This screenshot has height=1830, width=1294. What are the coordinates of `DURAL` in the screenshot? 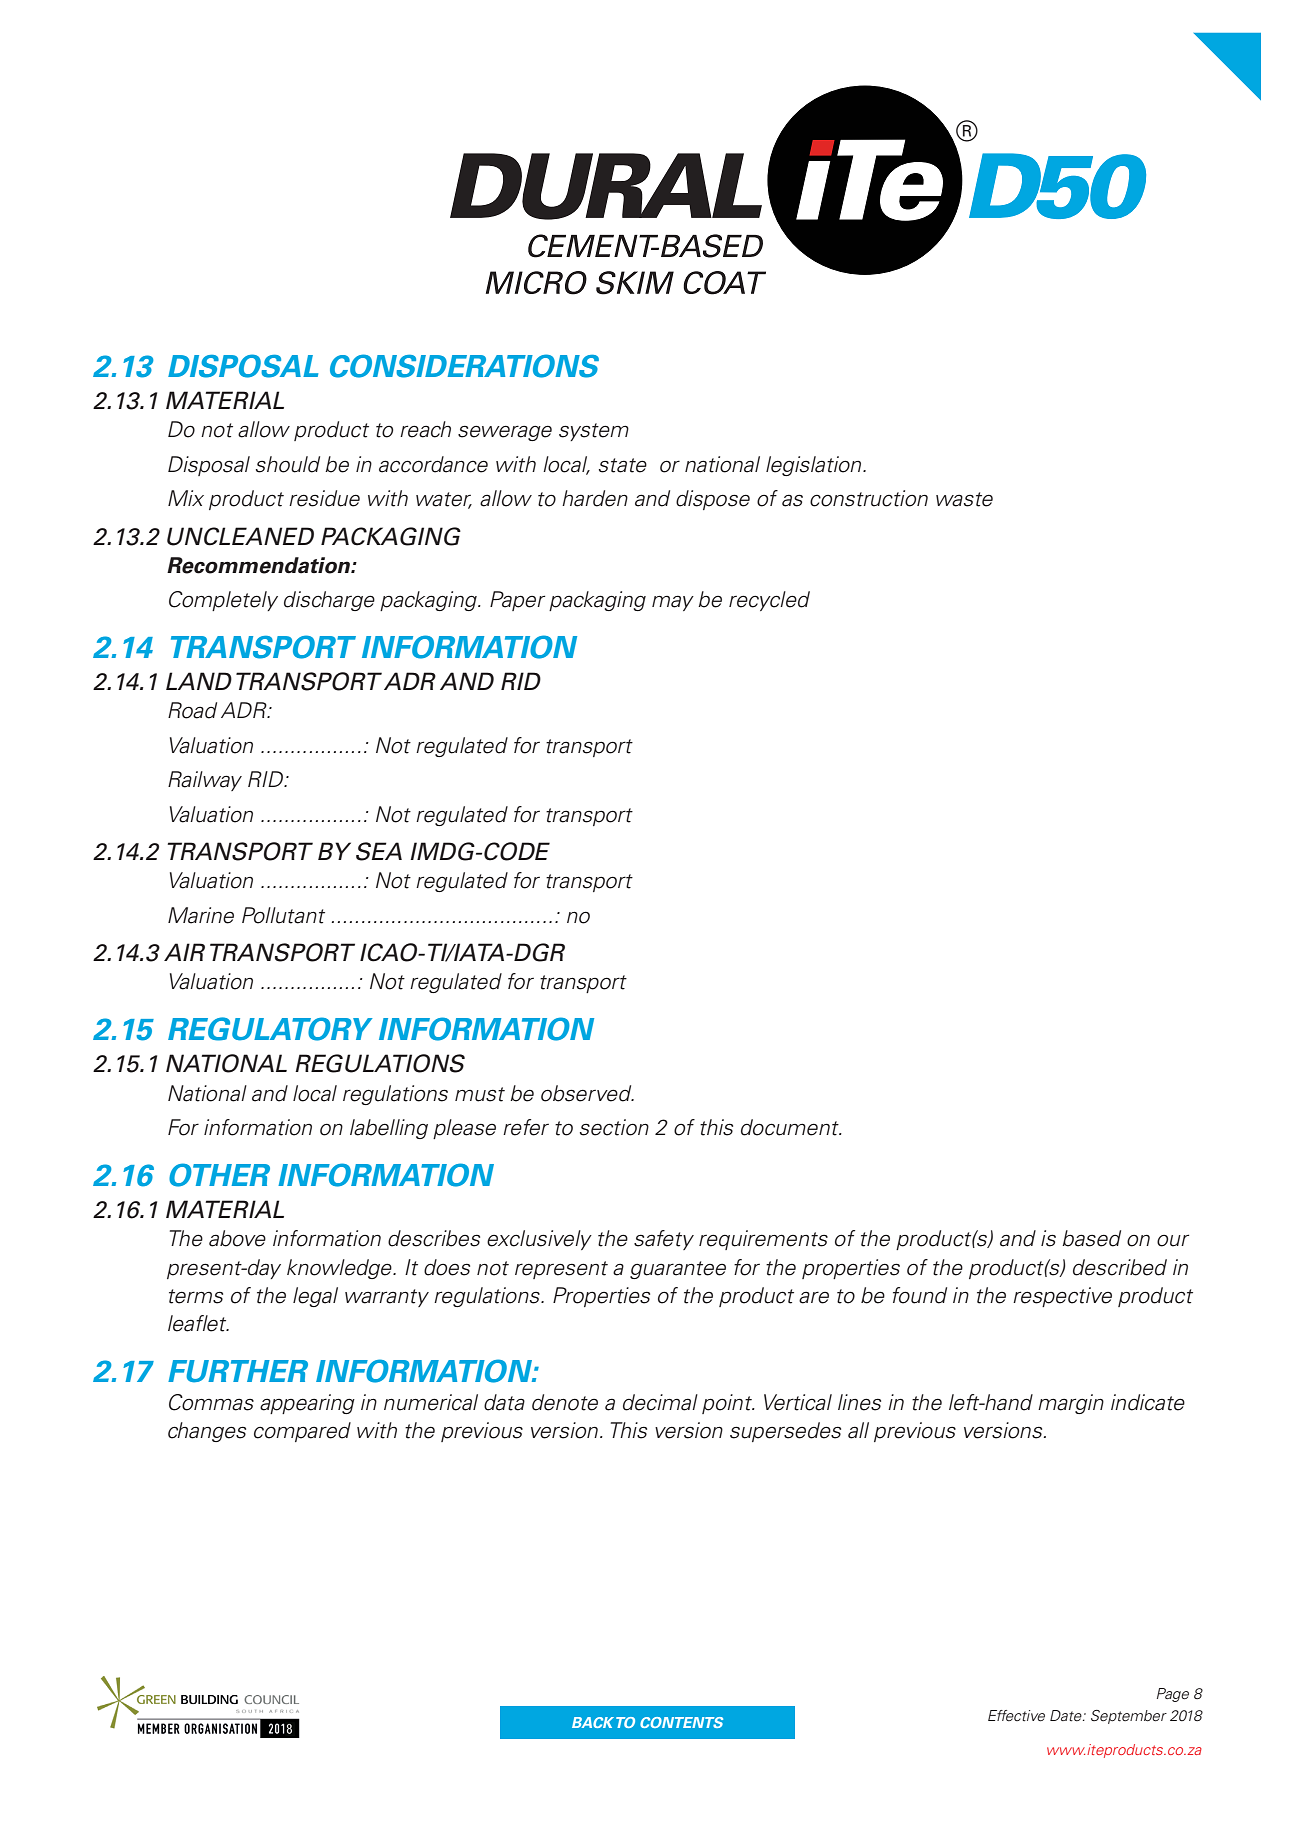 It's located at (606, 186).
